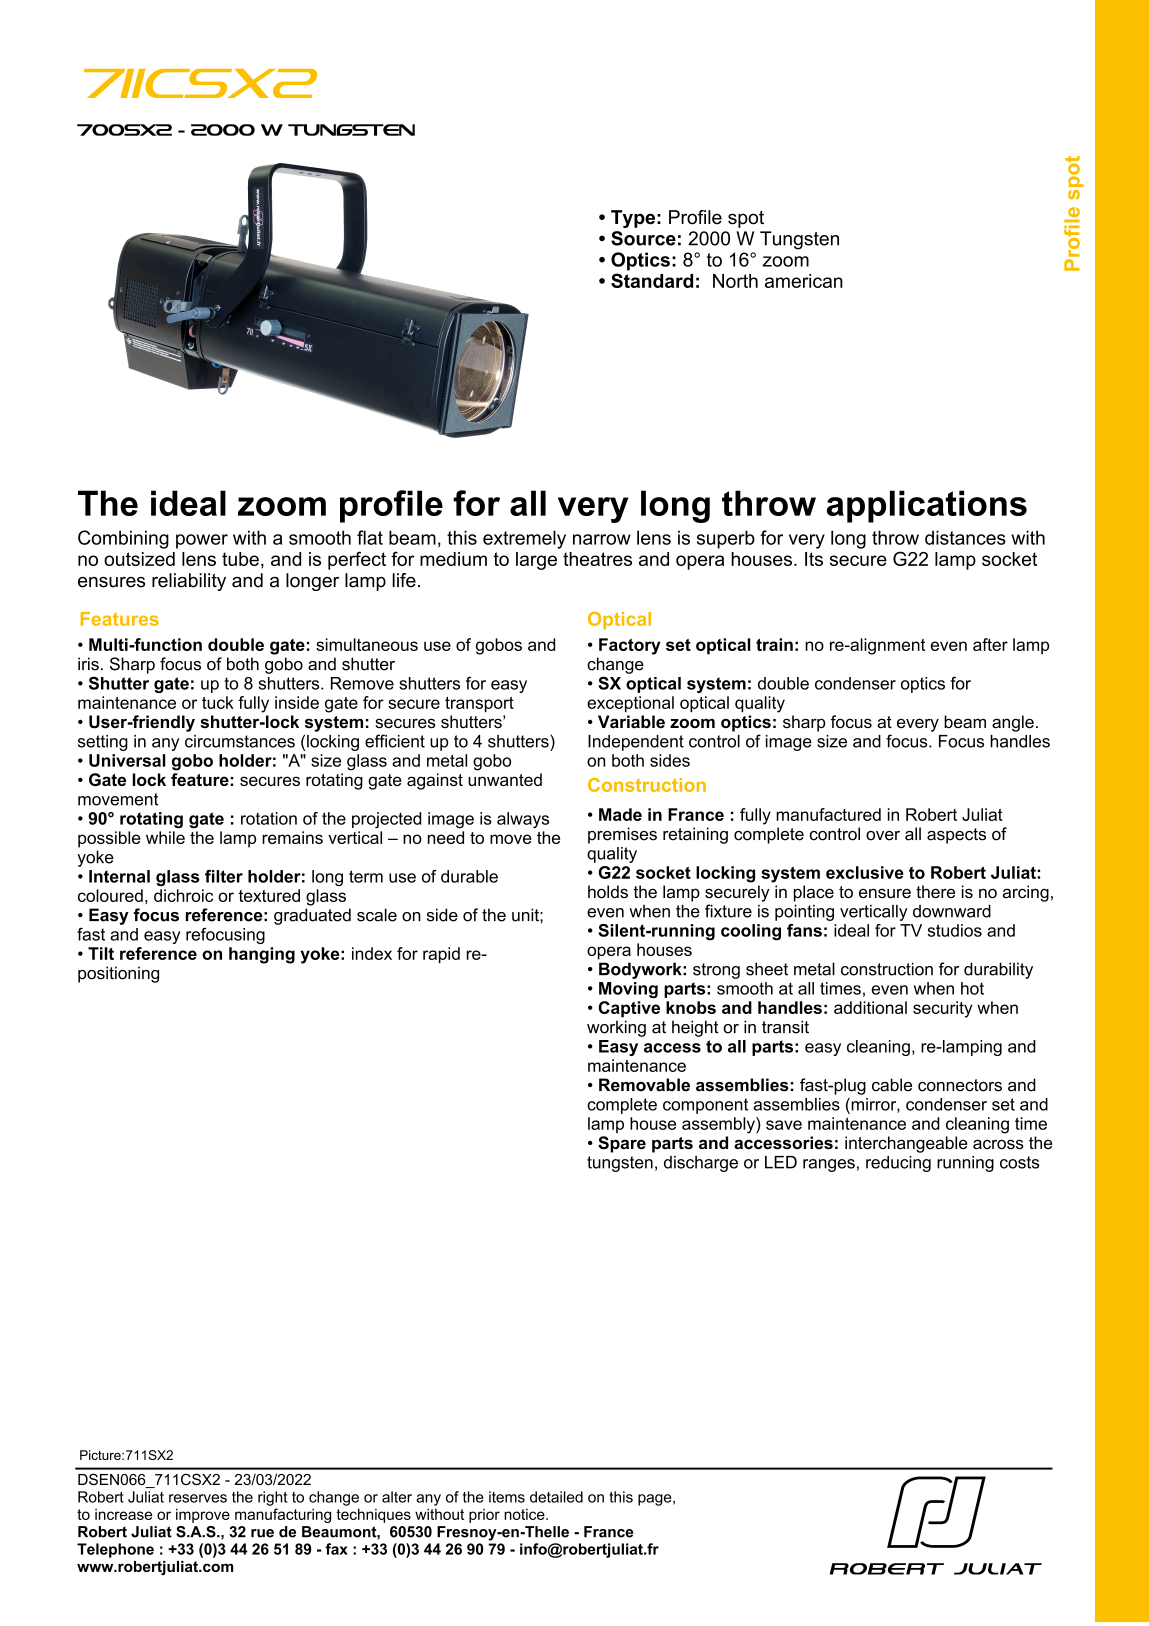 The height and width of the document is (1626, 1149). Describe the element at coordinates (202, 541) in the document. I see `power` at that location.
